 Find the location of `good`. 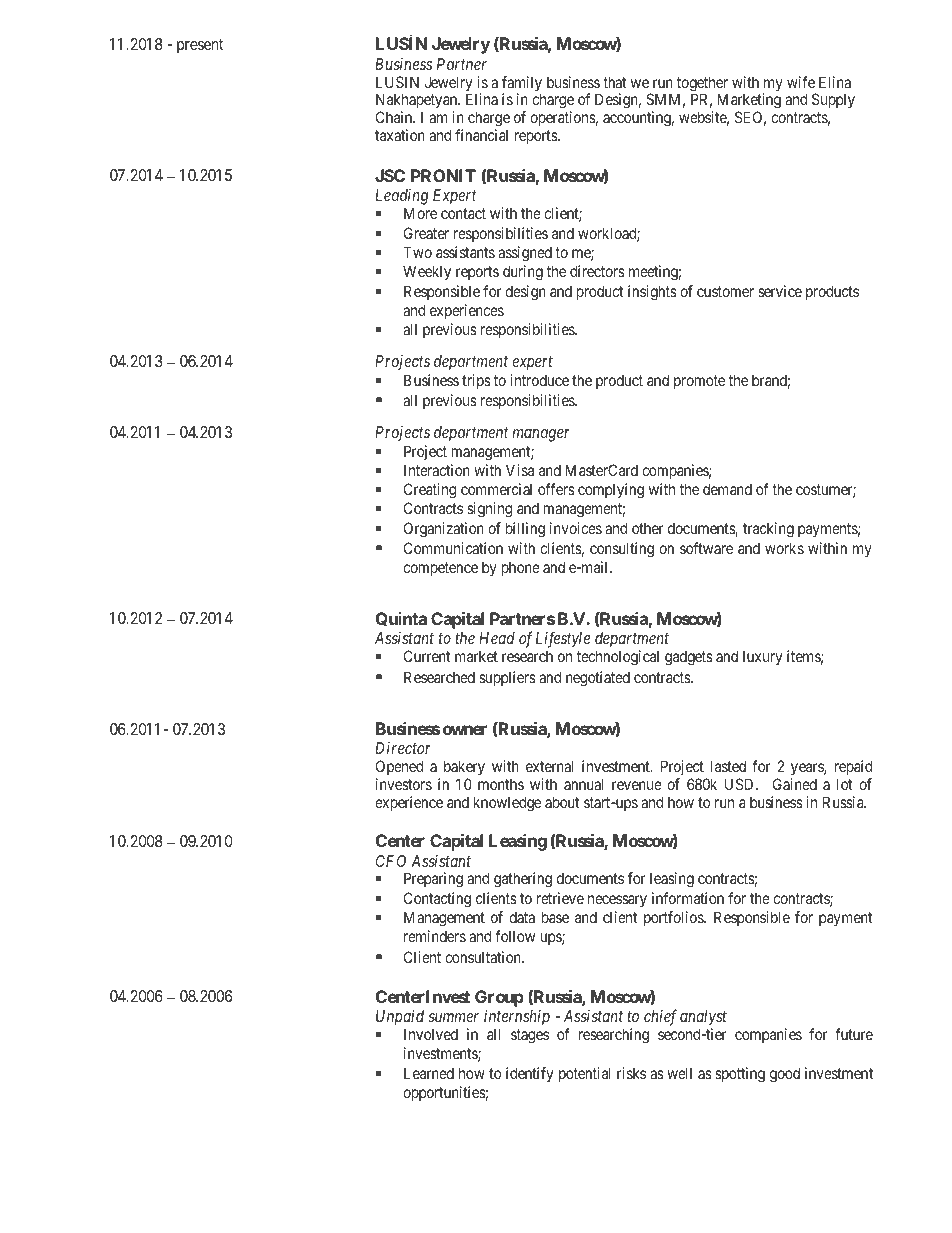

good is located at coordinates (785, 1075).
